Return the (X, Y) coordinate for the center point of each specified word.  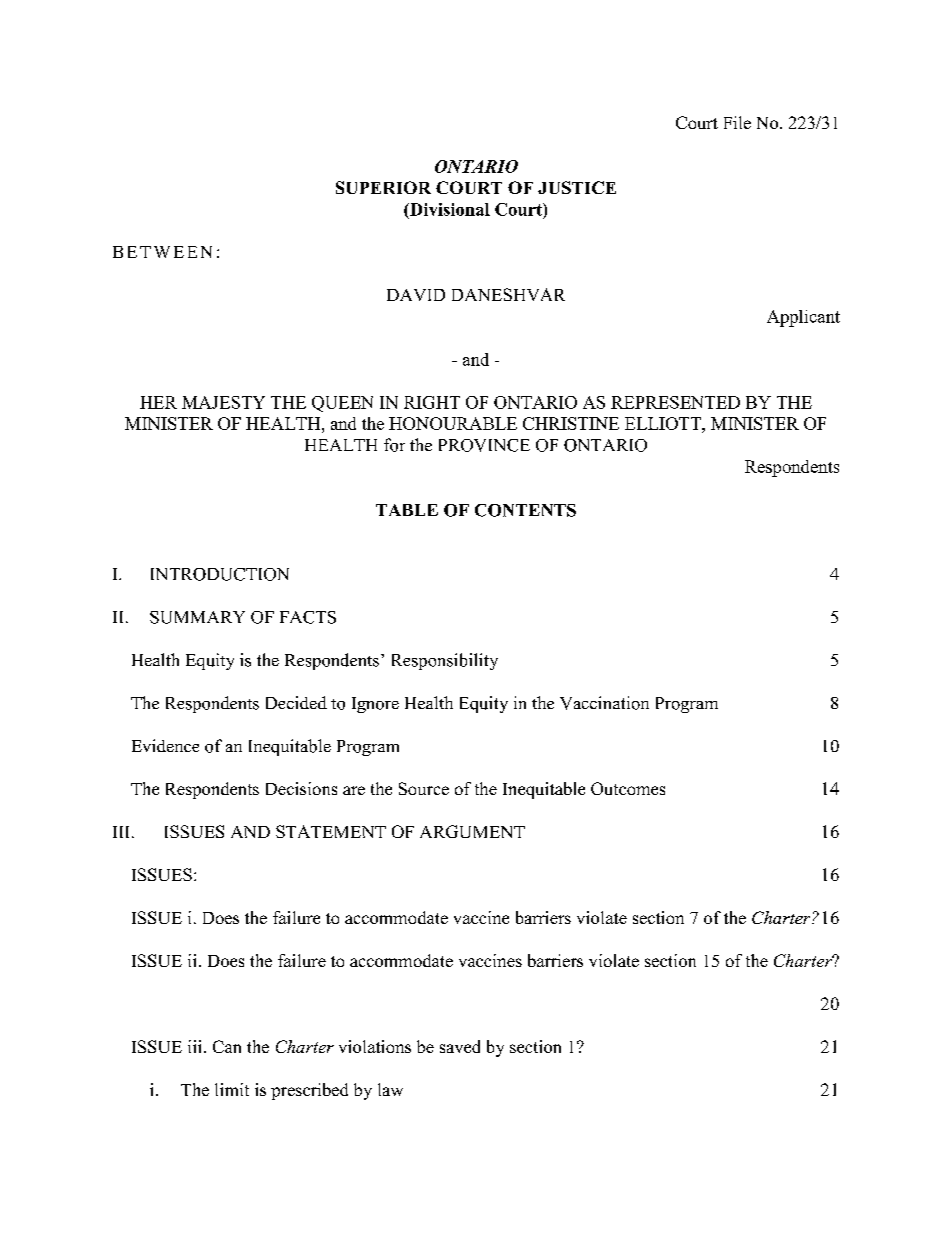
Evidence (165, 745)
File (737, 122)
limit (232, 1089)
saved (460, 1046)
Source (424, 788)
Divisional (449, 209)
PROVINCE (484, 445)
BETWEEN (162, 252)
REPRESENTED (675, 402)
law (390, 1089)
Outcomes (628, 788)
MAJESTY (223, 402)
